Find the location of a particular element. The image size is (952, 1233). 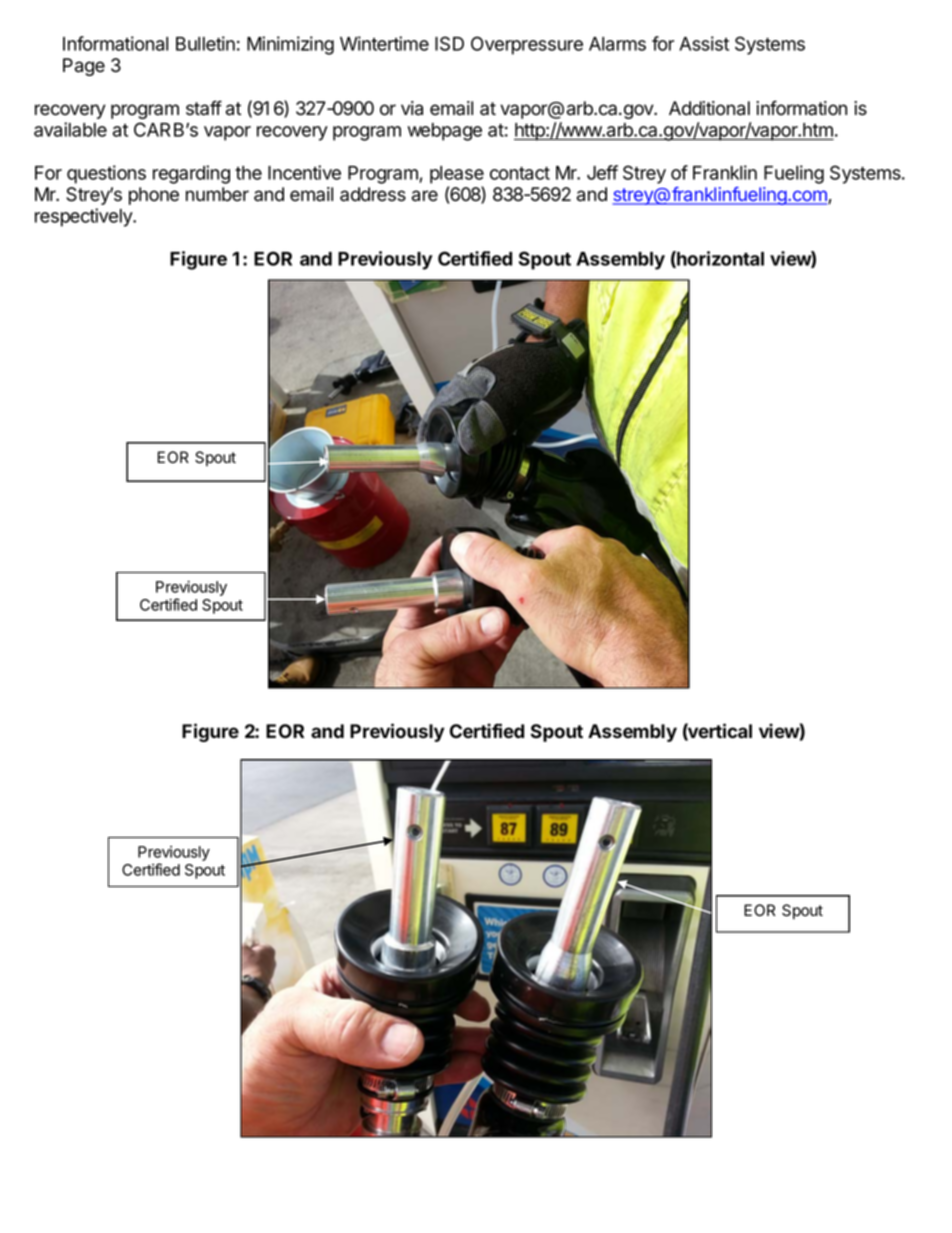

Bulletin is located at coordinates (205, 43).
